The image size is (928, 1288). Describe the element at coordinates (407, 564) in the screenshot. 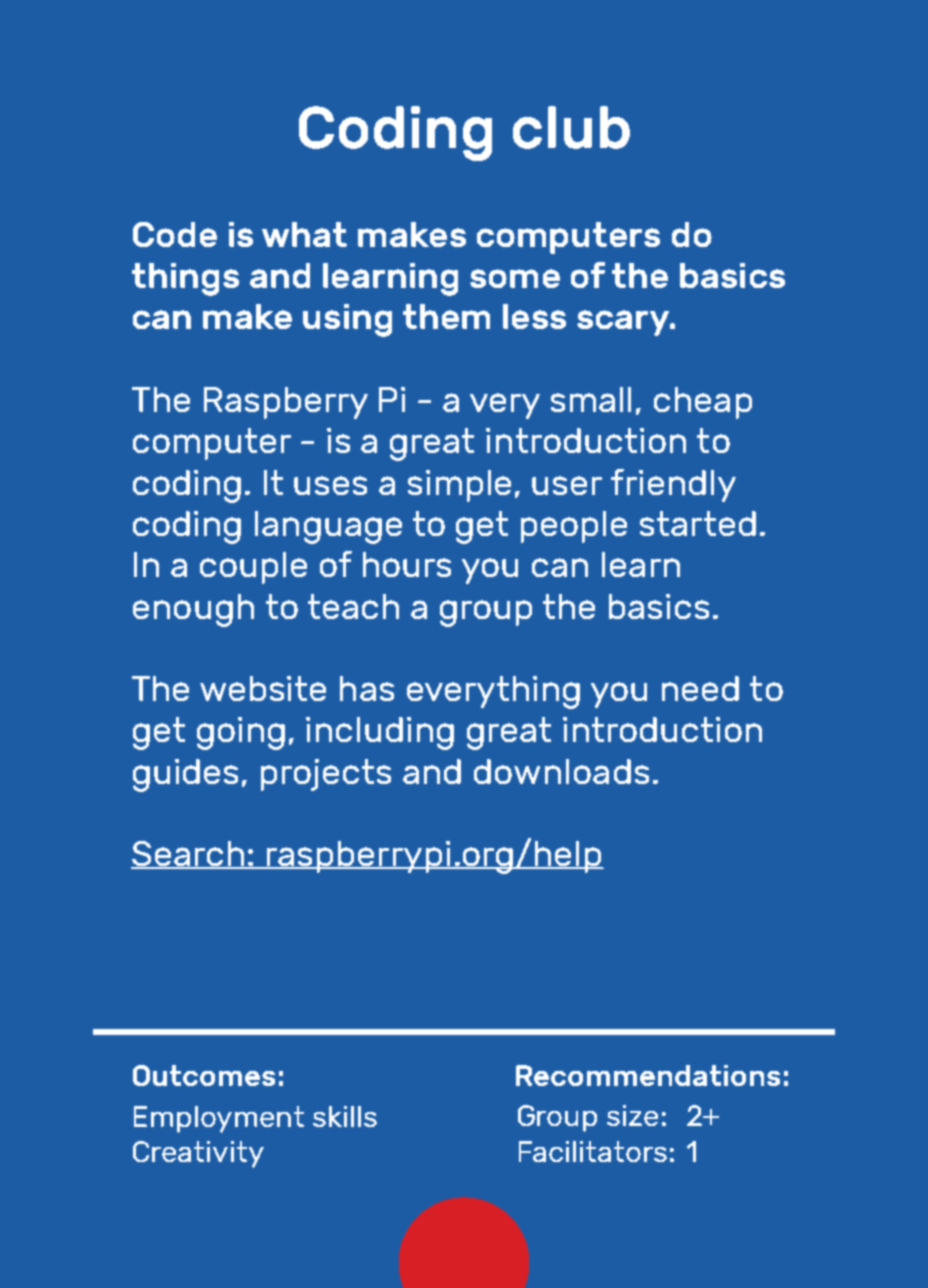

I see `hours` at that location.
